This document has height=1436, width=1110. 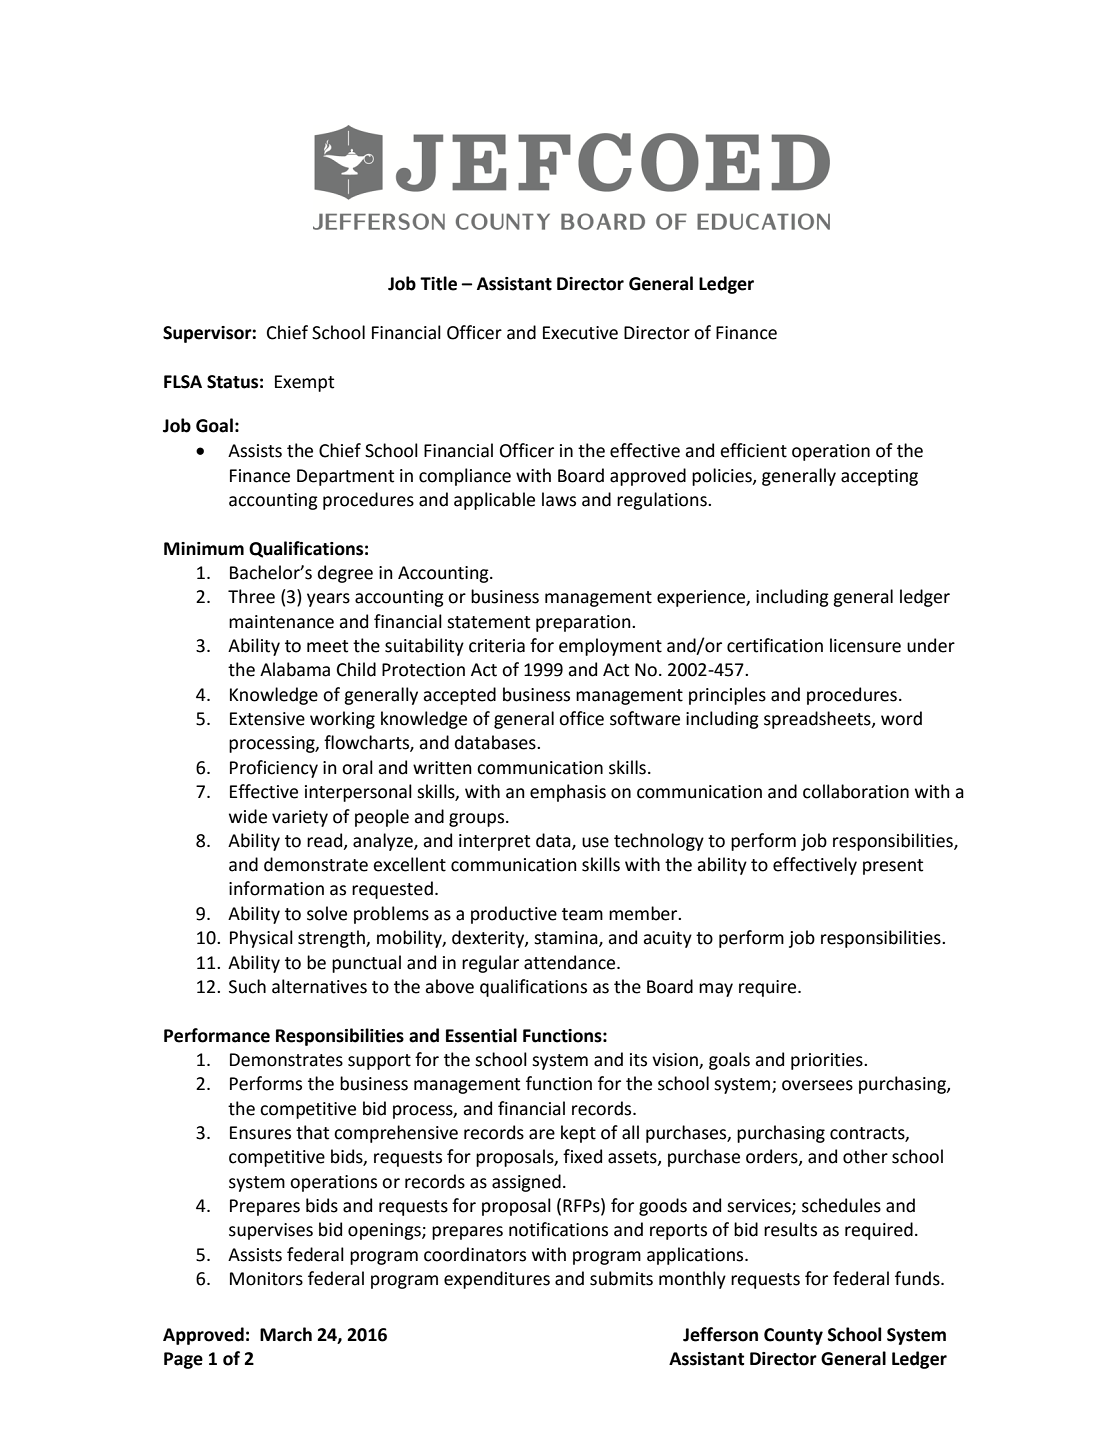 What do you see at coordinates (260, 1133) in the document?
I see `Ensures` at bounding box center [260, 1133].
